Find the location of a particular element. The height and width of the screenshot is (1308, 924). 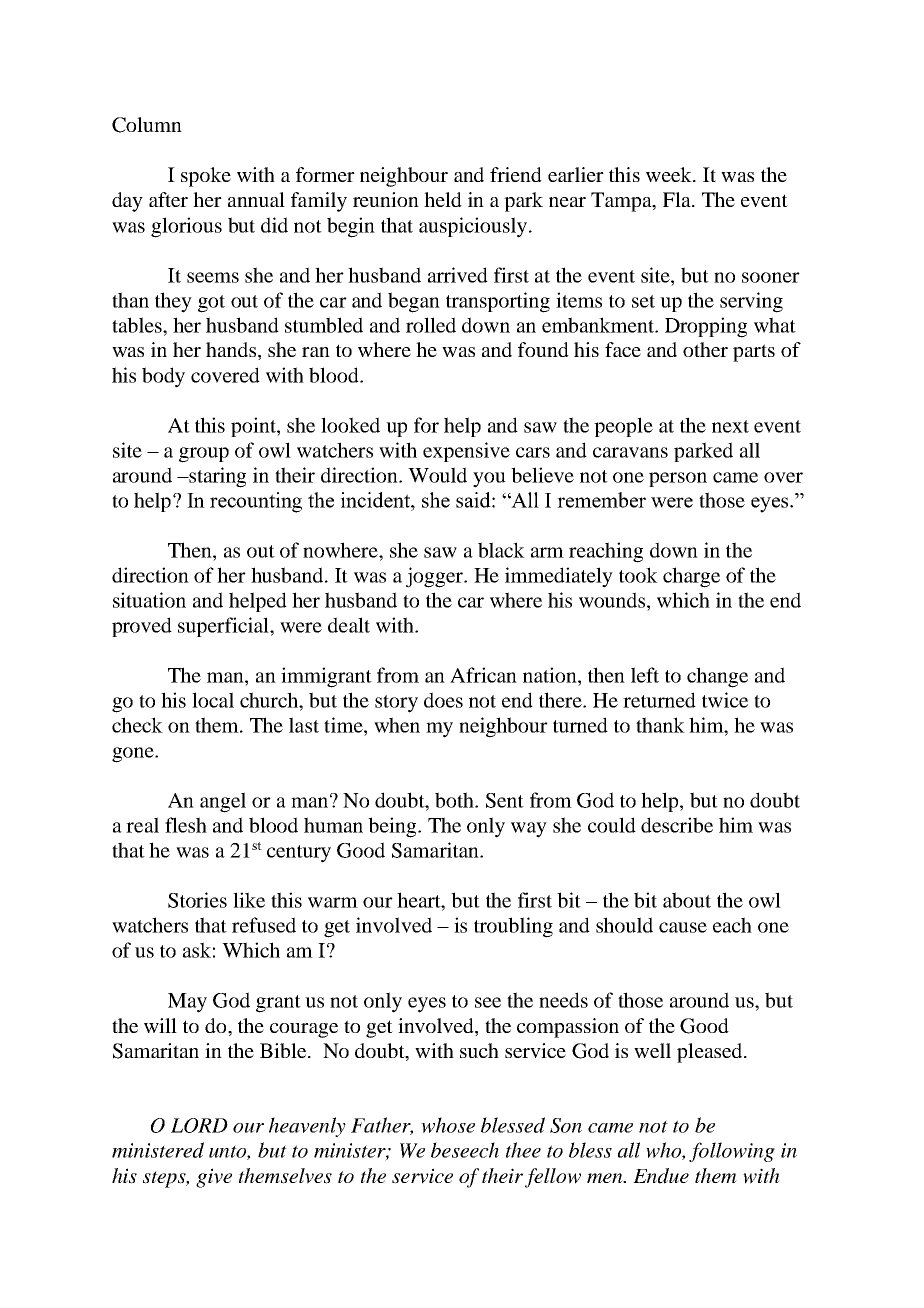

cause is located at coordinates (683, 927).
